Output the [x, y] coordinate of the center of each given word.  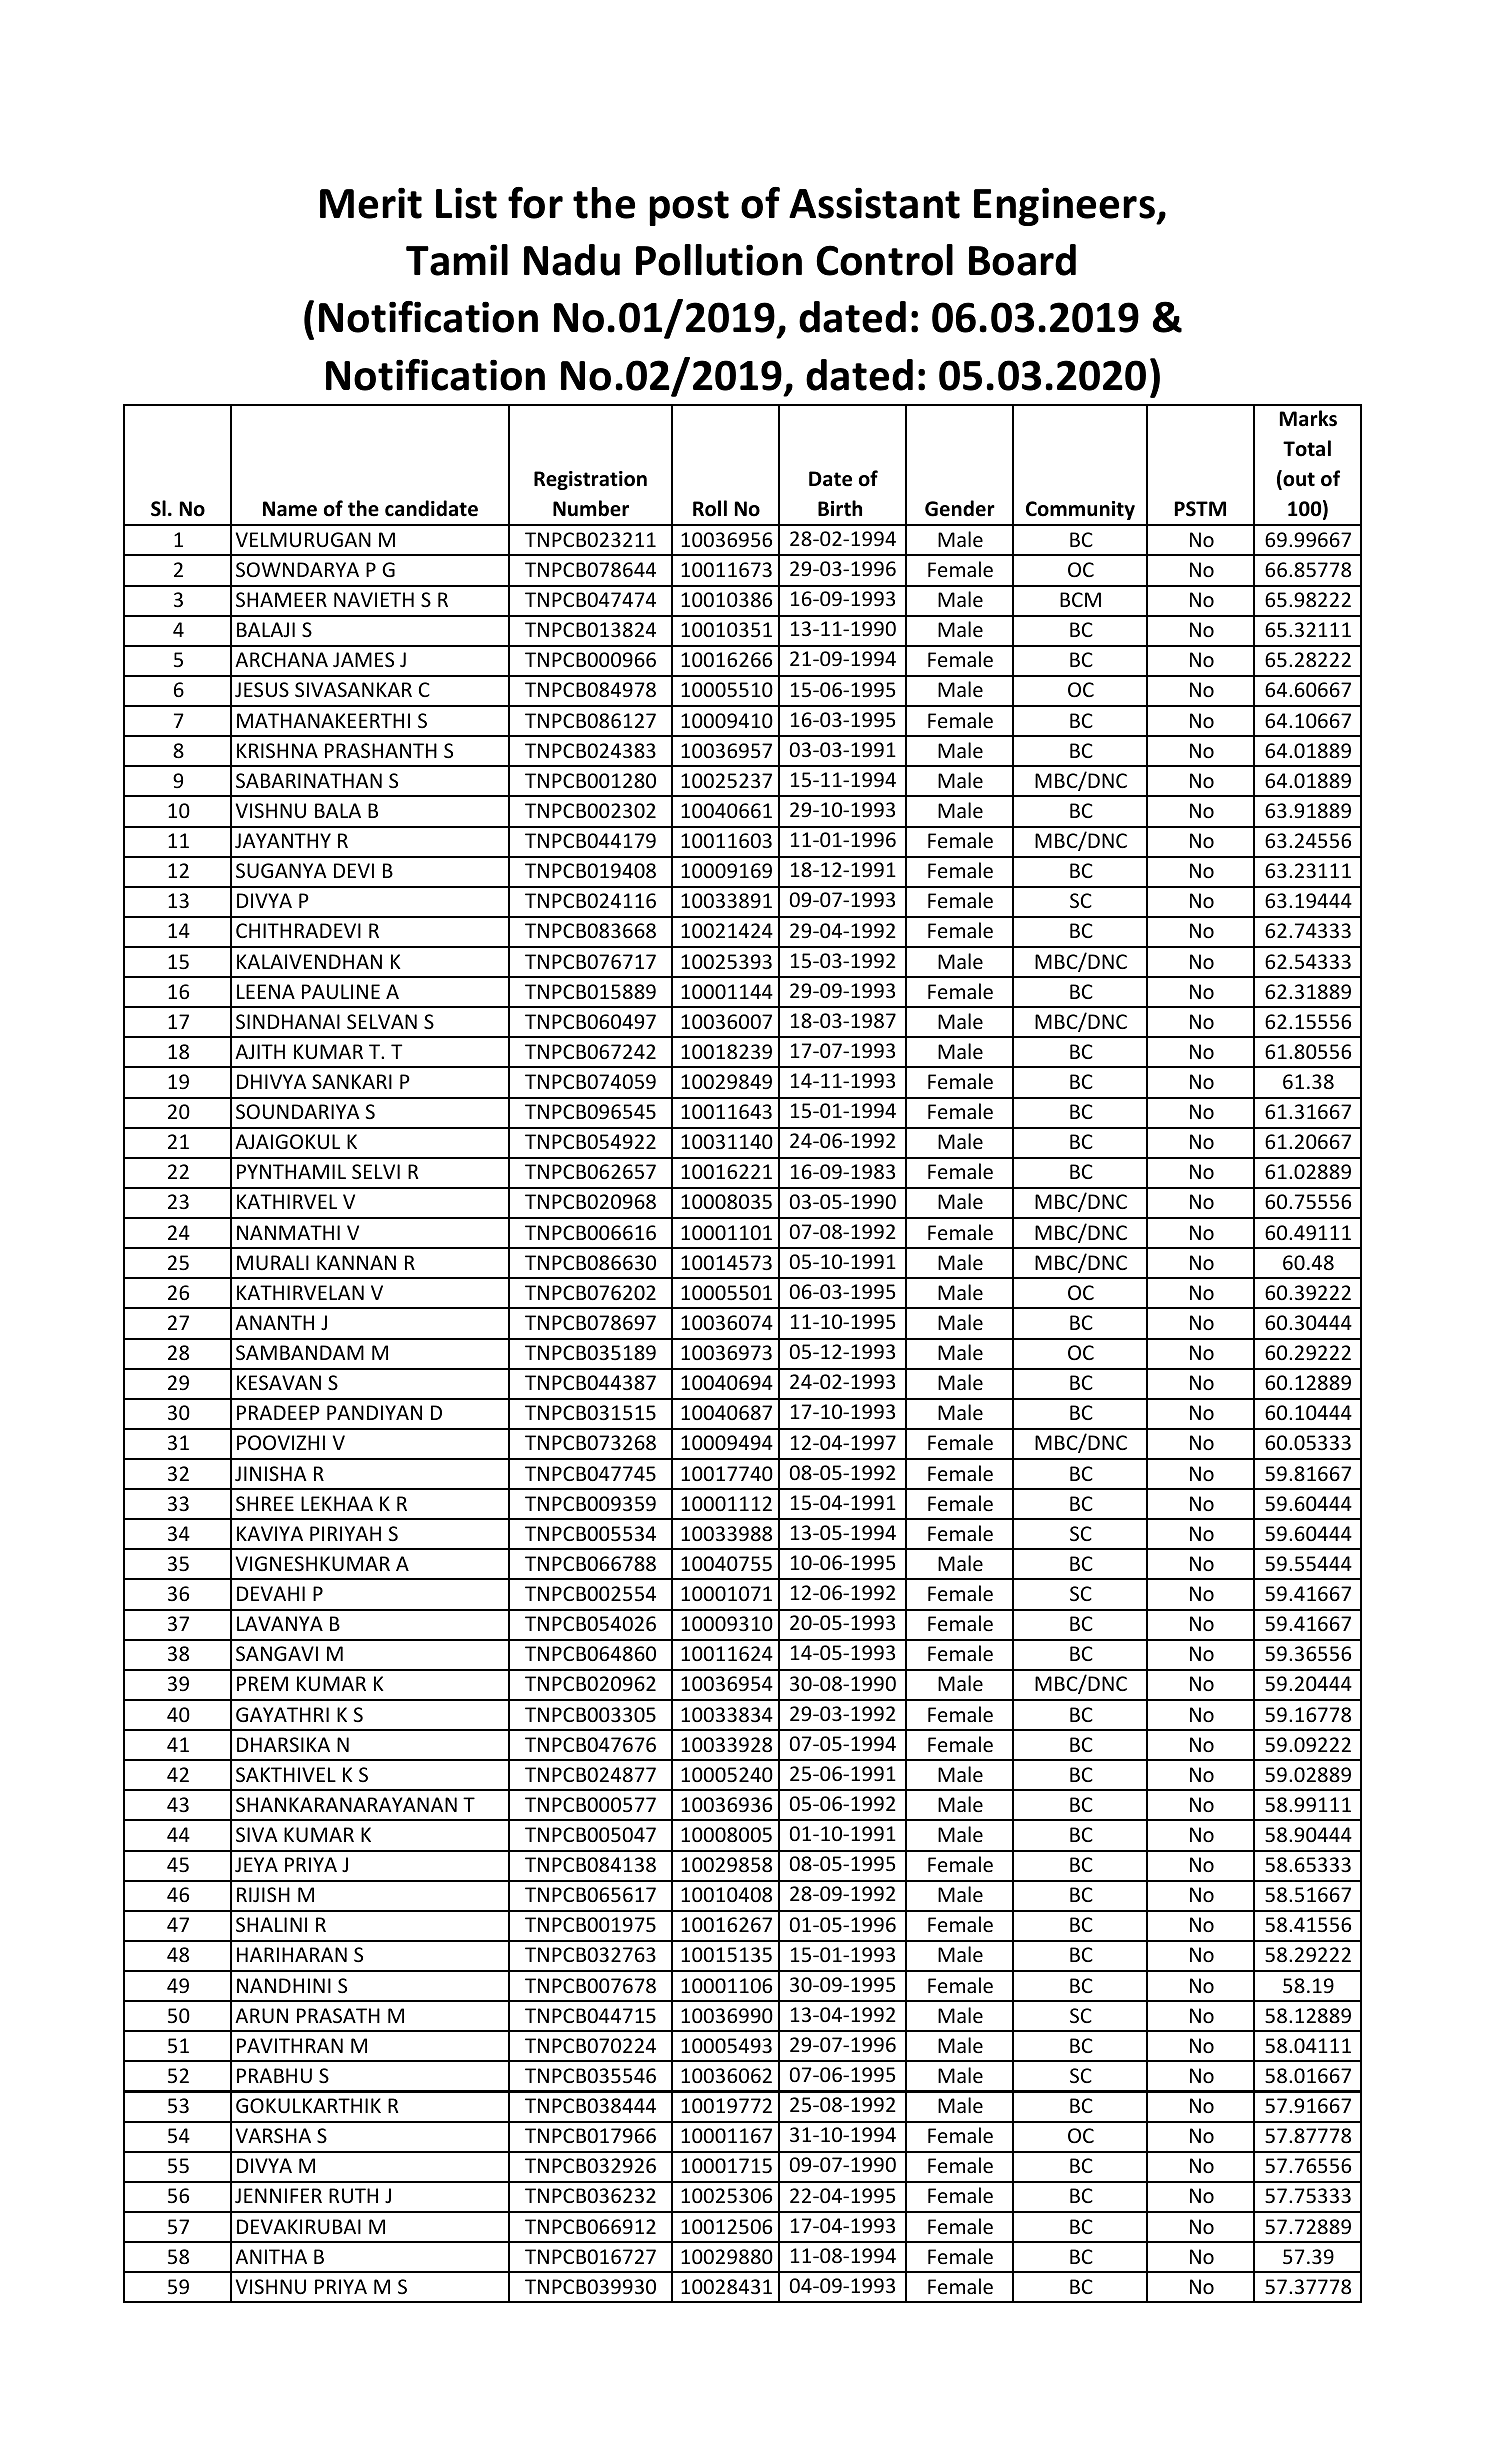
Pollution [719, 260]
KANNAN [356, 1262]
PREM [262, 1683]
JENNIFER [278, 2195]
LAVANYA [280, 1623]
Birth [840, 508]
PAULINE [341, 992]
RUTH [353, 2196]
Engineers [1065, 206]
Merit [371, 203]
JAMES [363, 660]
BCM [1080, 599]
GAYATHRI [282, 1714]
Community [1080, 510]
